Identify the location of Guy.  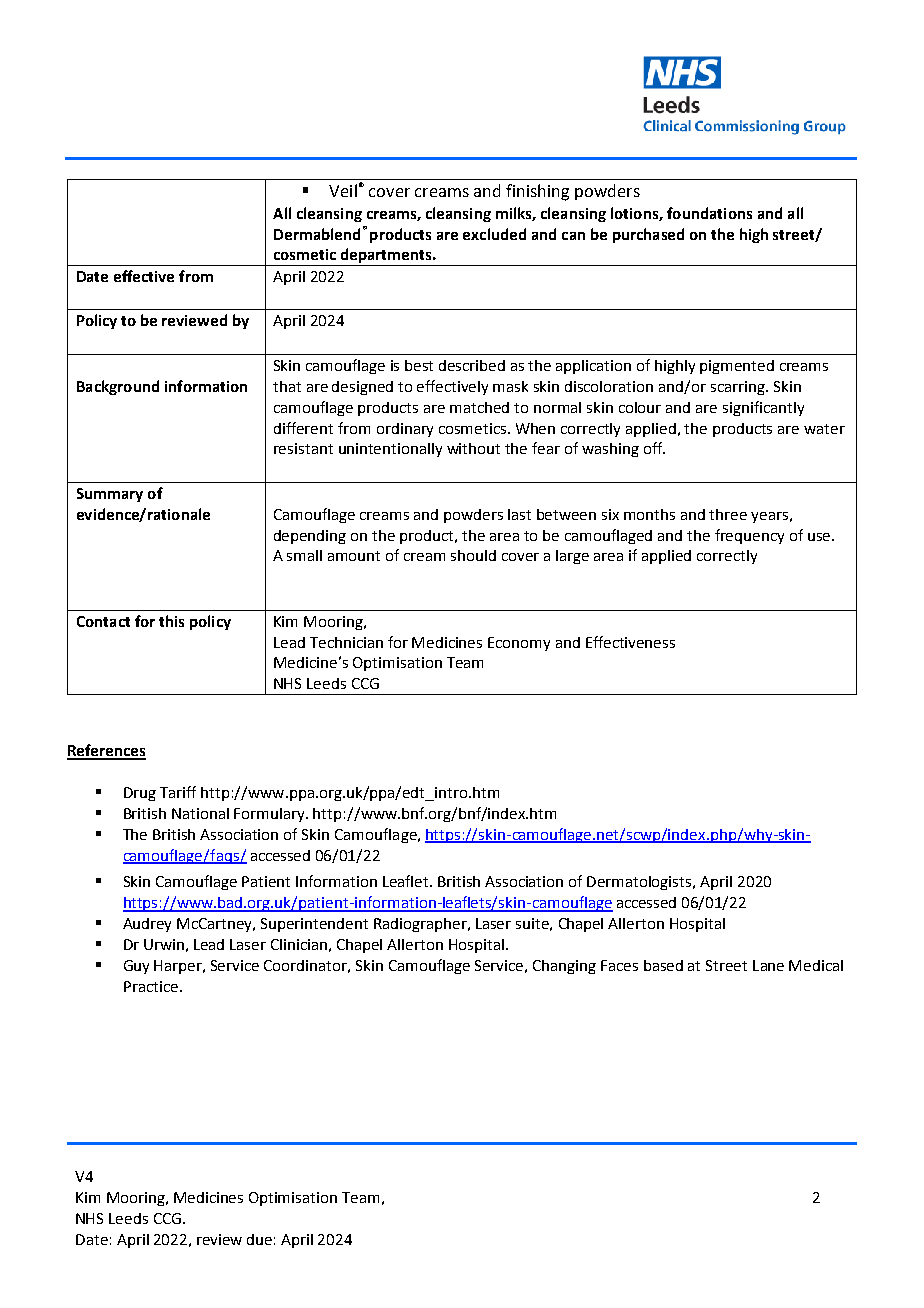
(136, 967).
